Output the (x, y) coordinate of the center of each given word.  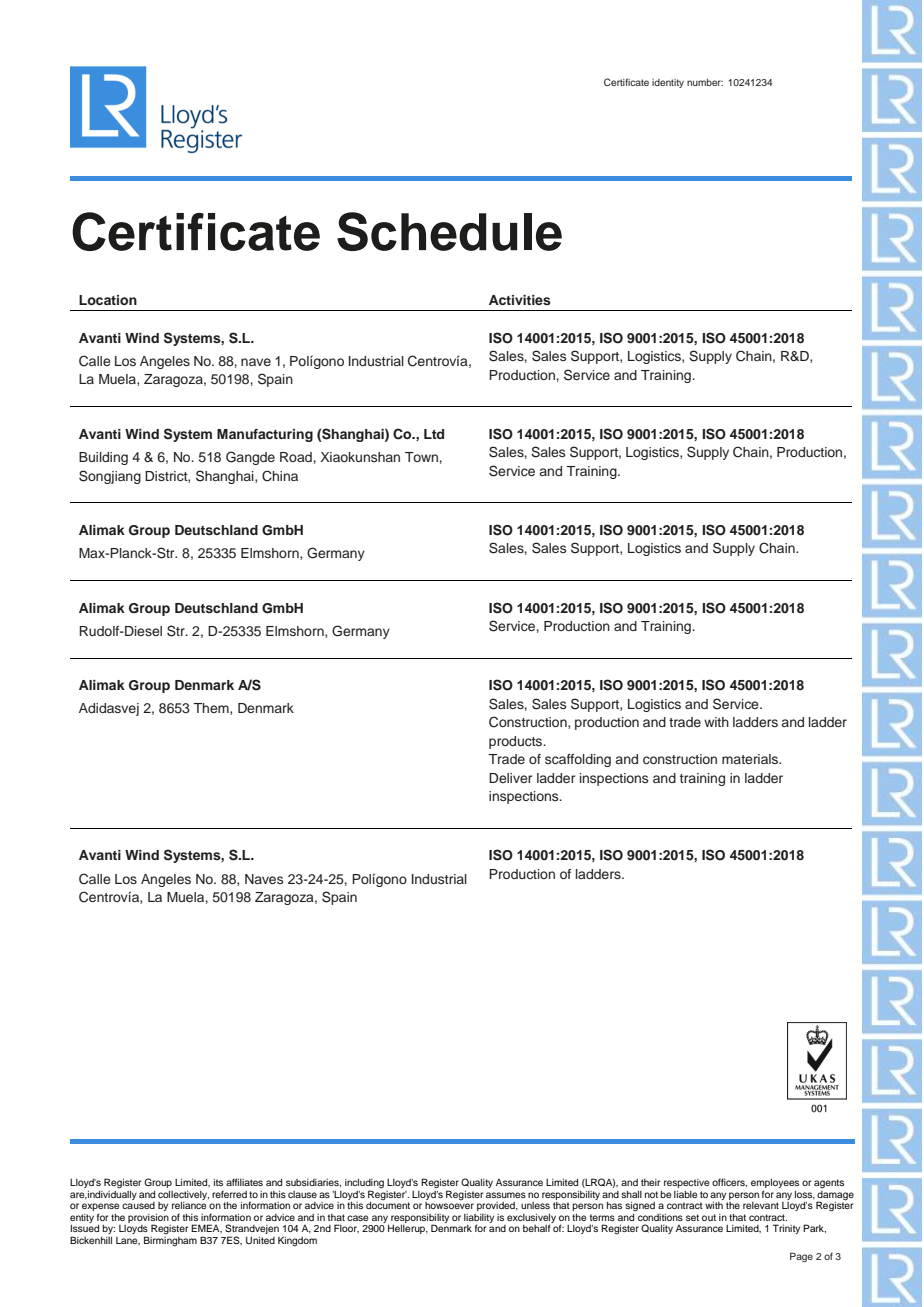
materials (751, 759)
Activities (520, 300)
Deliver (510, 778)
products (517, 742)
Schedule (449, 231)
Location (108, 300)
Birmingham (170, 1241)
